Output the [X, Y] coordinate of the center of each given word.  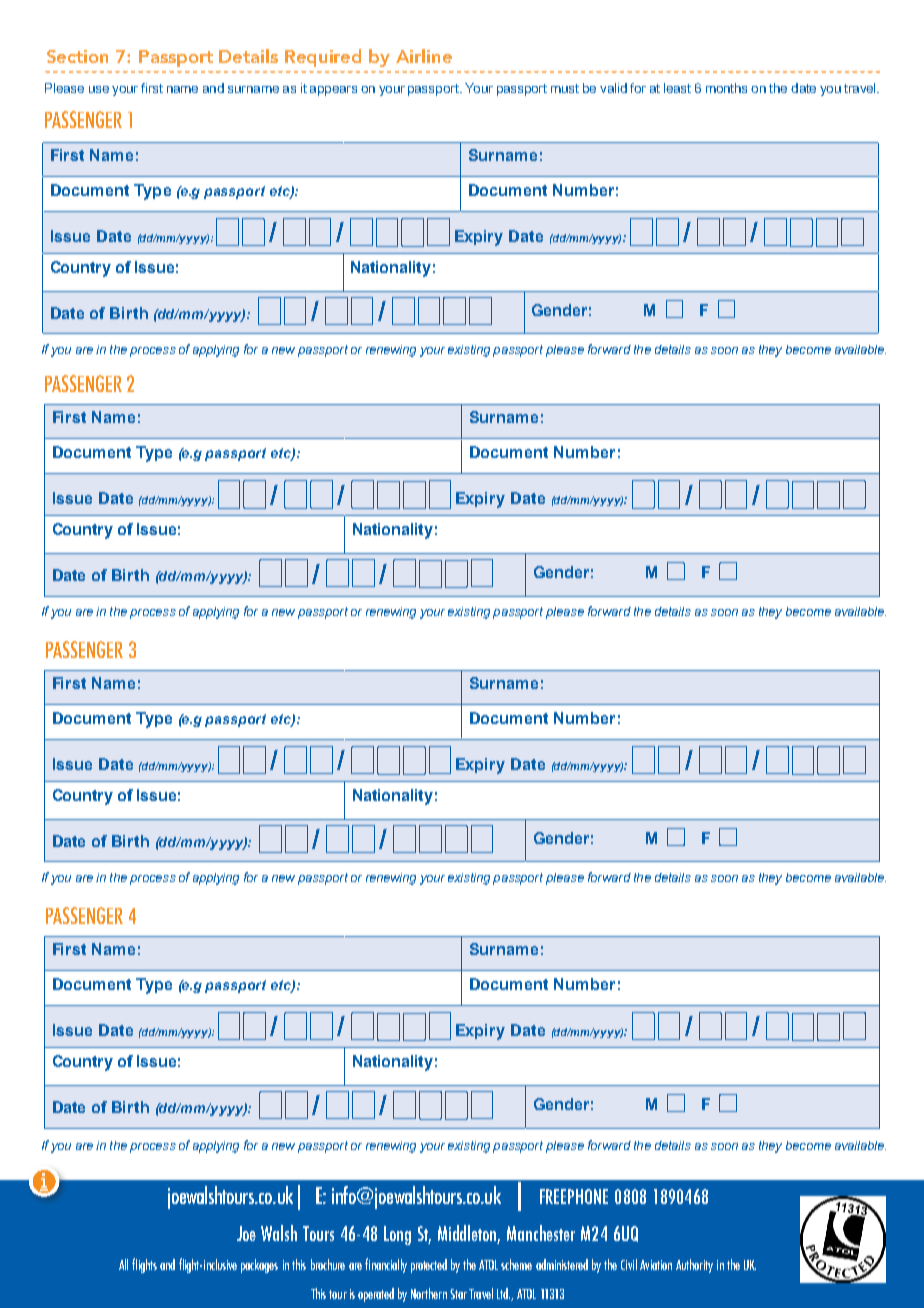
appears [333, 91]
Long [397, 1235]
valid [613, 88]
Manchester [541, 1233]
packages [259, 1266]
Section [77, 56]
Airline [424, 56]
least [677, 88]
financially [386, 1265]
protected [429, 1266]
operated [376, 1295]
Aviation [656, 1265]
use [99, 89]
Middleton [469, 1234]
